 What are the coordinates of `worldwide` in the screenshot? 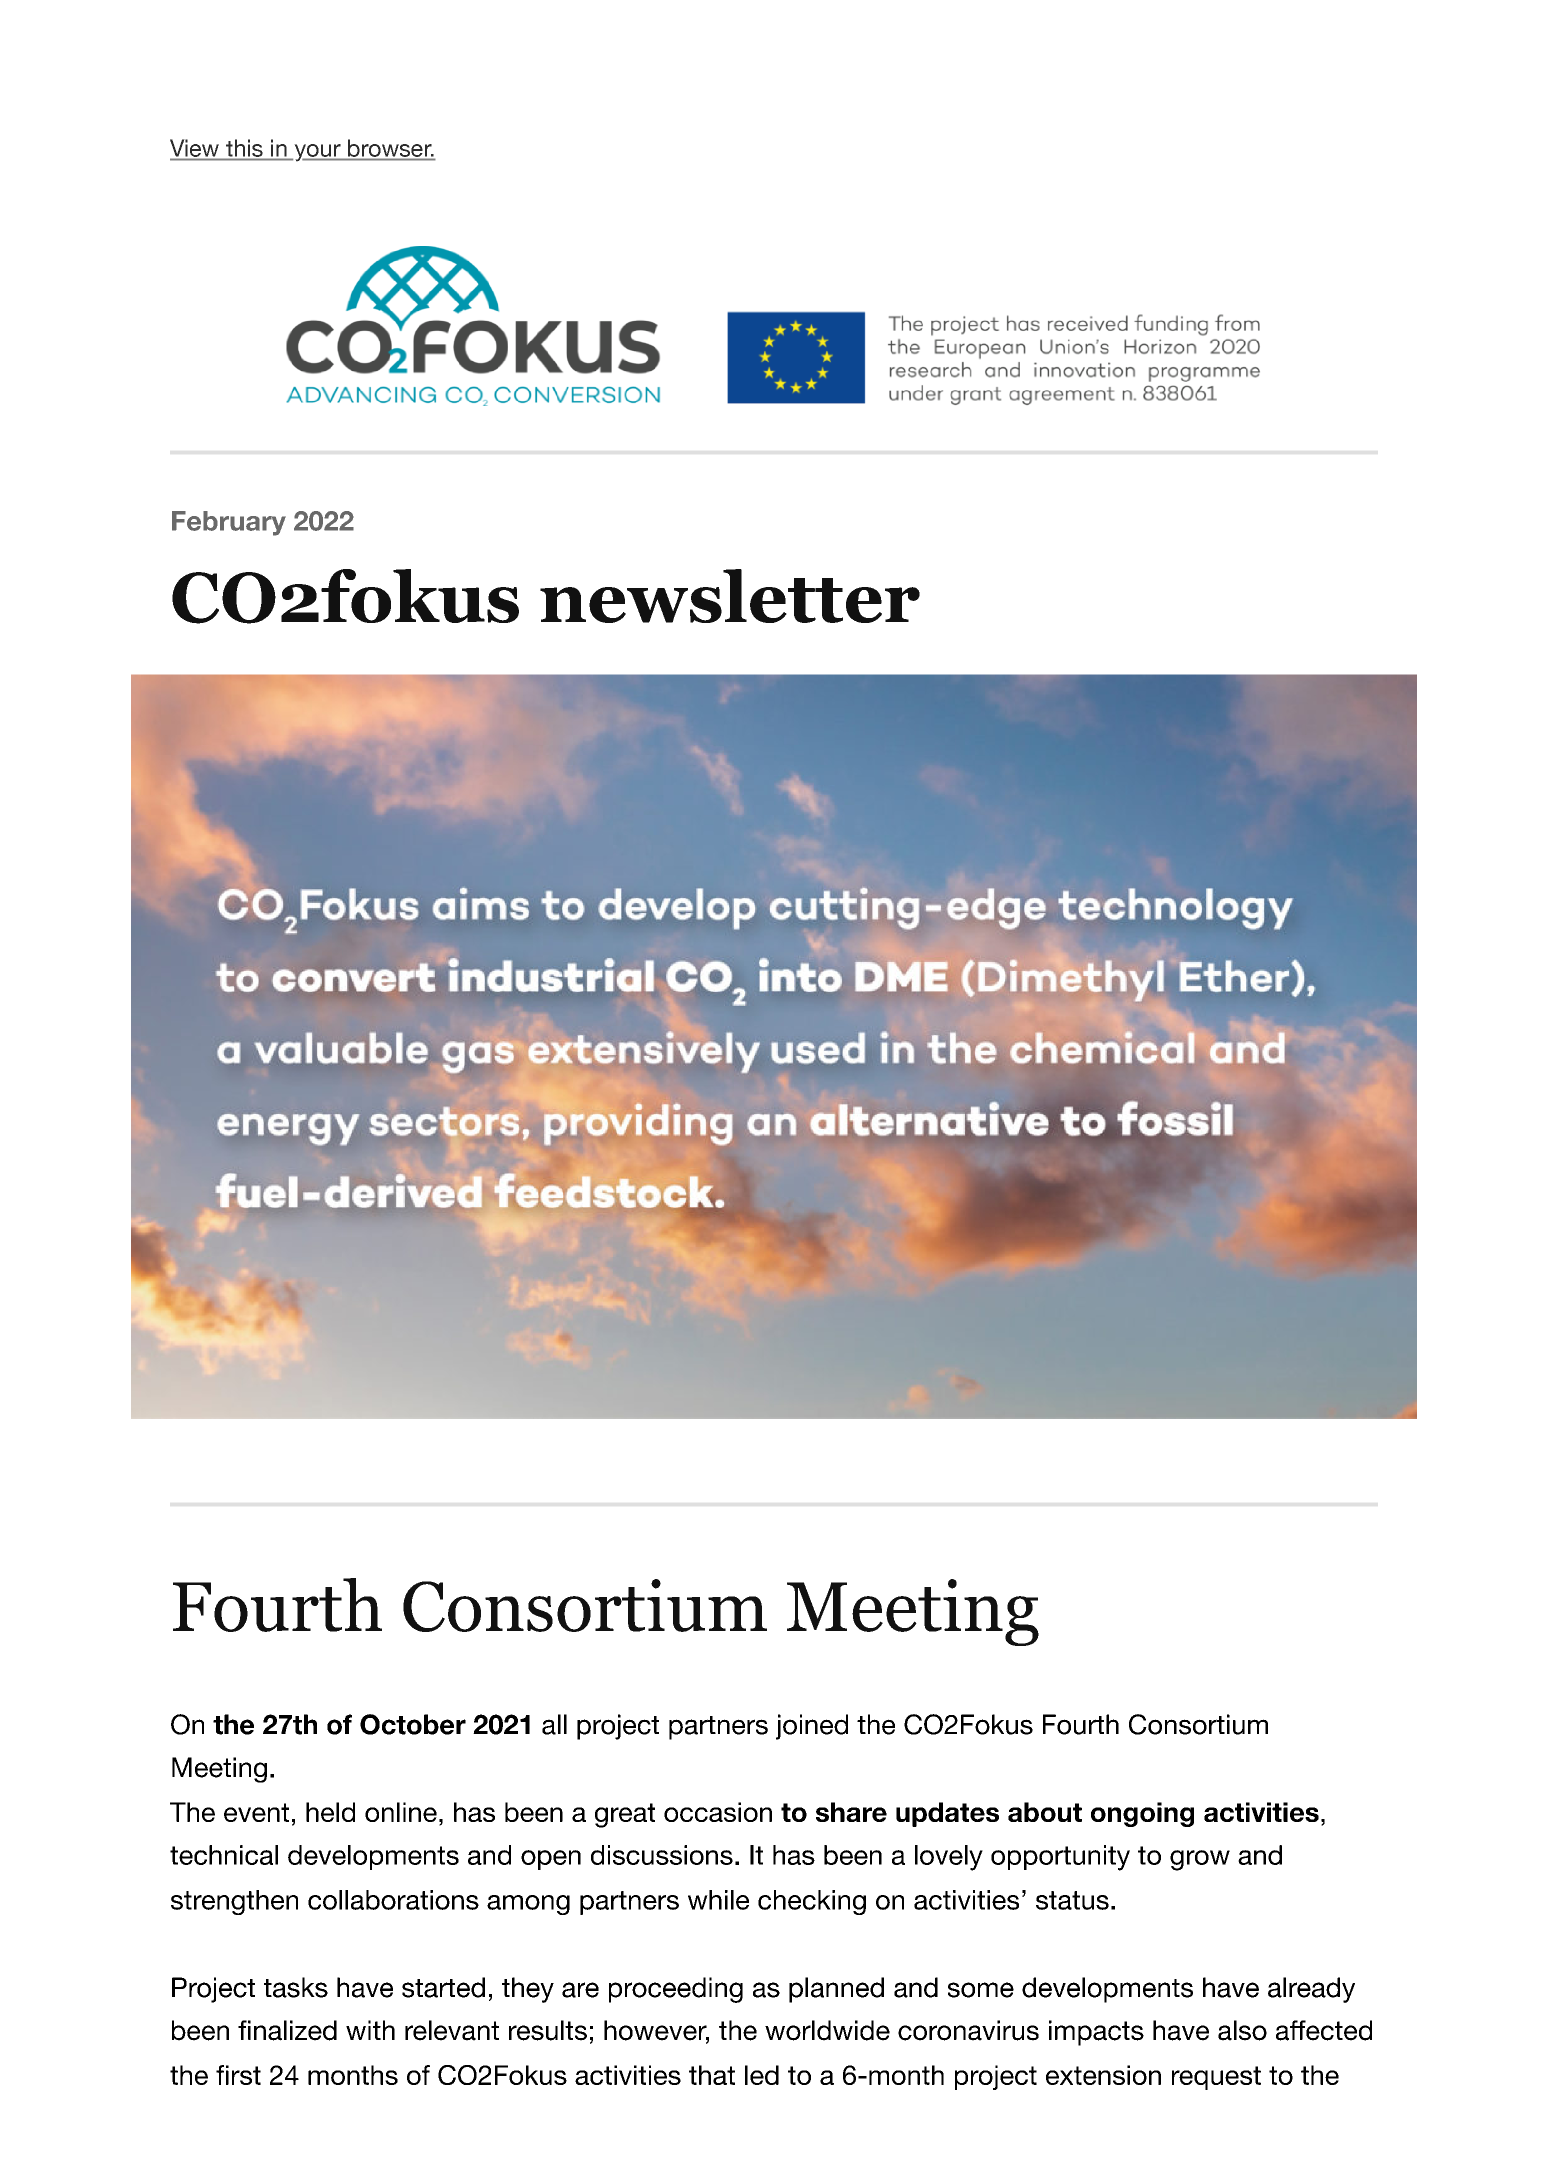 It's located at (827, 2030).
